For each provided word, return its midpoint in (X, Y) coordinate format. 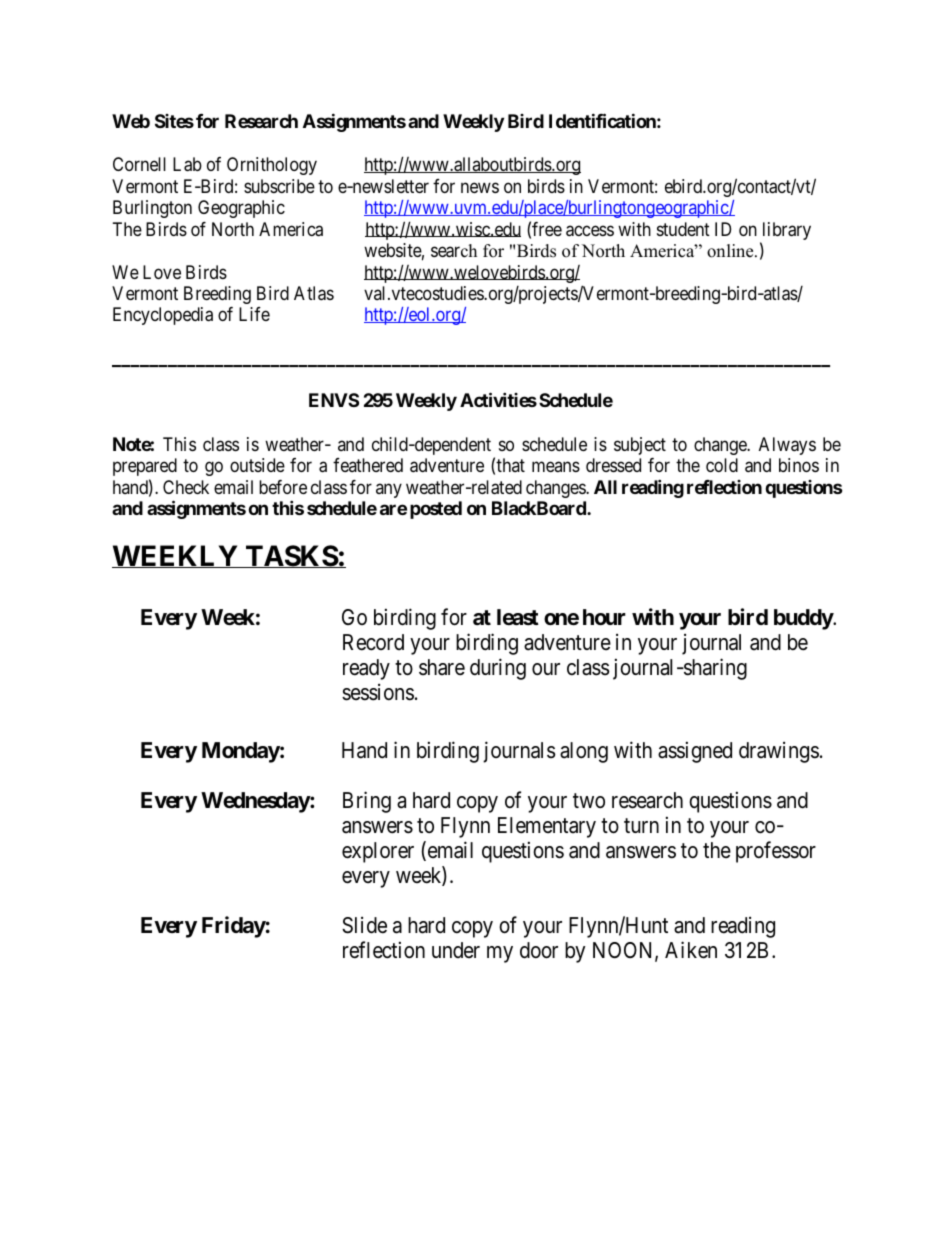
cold (722, 465)
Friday (234, 927)
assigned (695, 752)
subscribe (279, 186)
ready (366, 669)
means (556, 467)
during (498, 669)
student (683, 229)
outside (257, 465)
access (590, 231)
